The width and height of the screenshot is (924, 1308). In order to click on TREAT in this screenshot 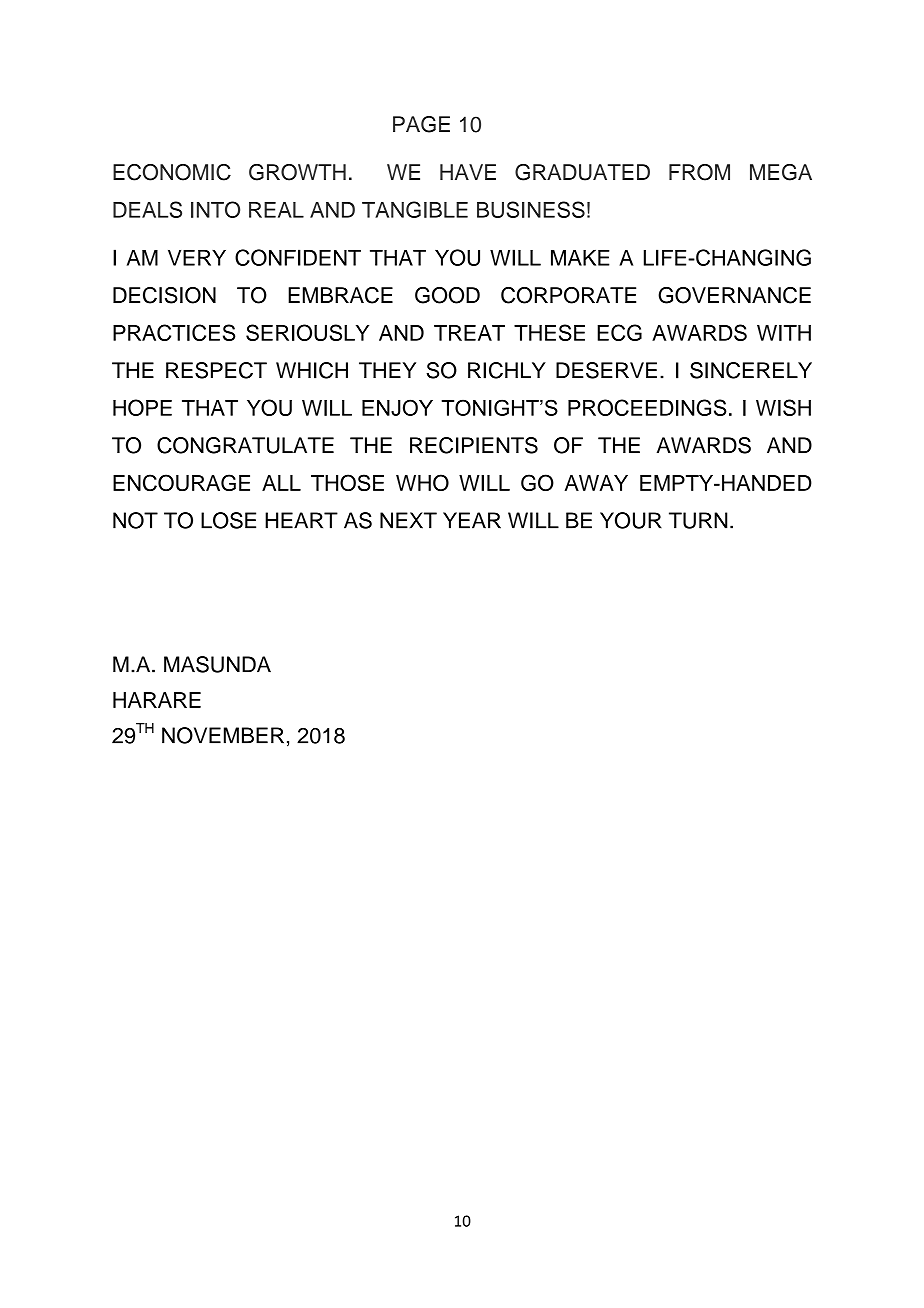, I will do `click(469, 333)`.
